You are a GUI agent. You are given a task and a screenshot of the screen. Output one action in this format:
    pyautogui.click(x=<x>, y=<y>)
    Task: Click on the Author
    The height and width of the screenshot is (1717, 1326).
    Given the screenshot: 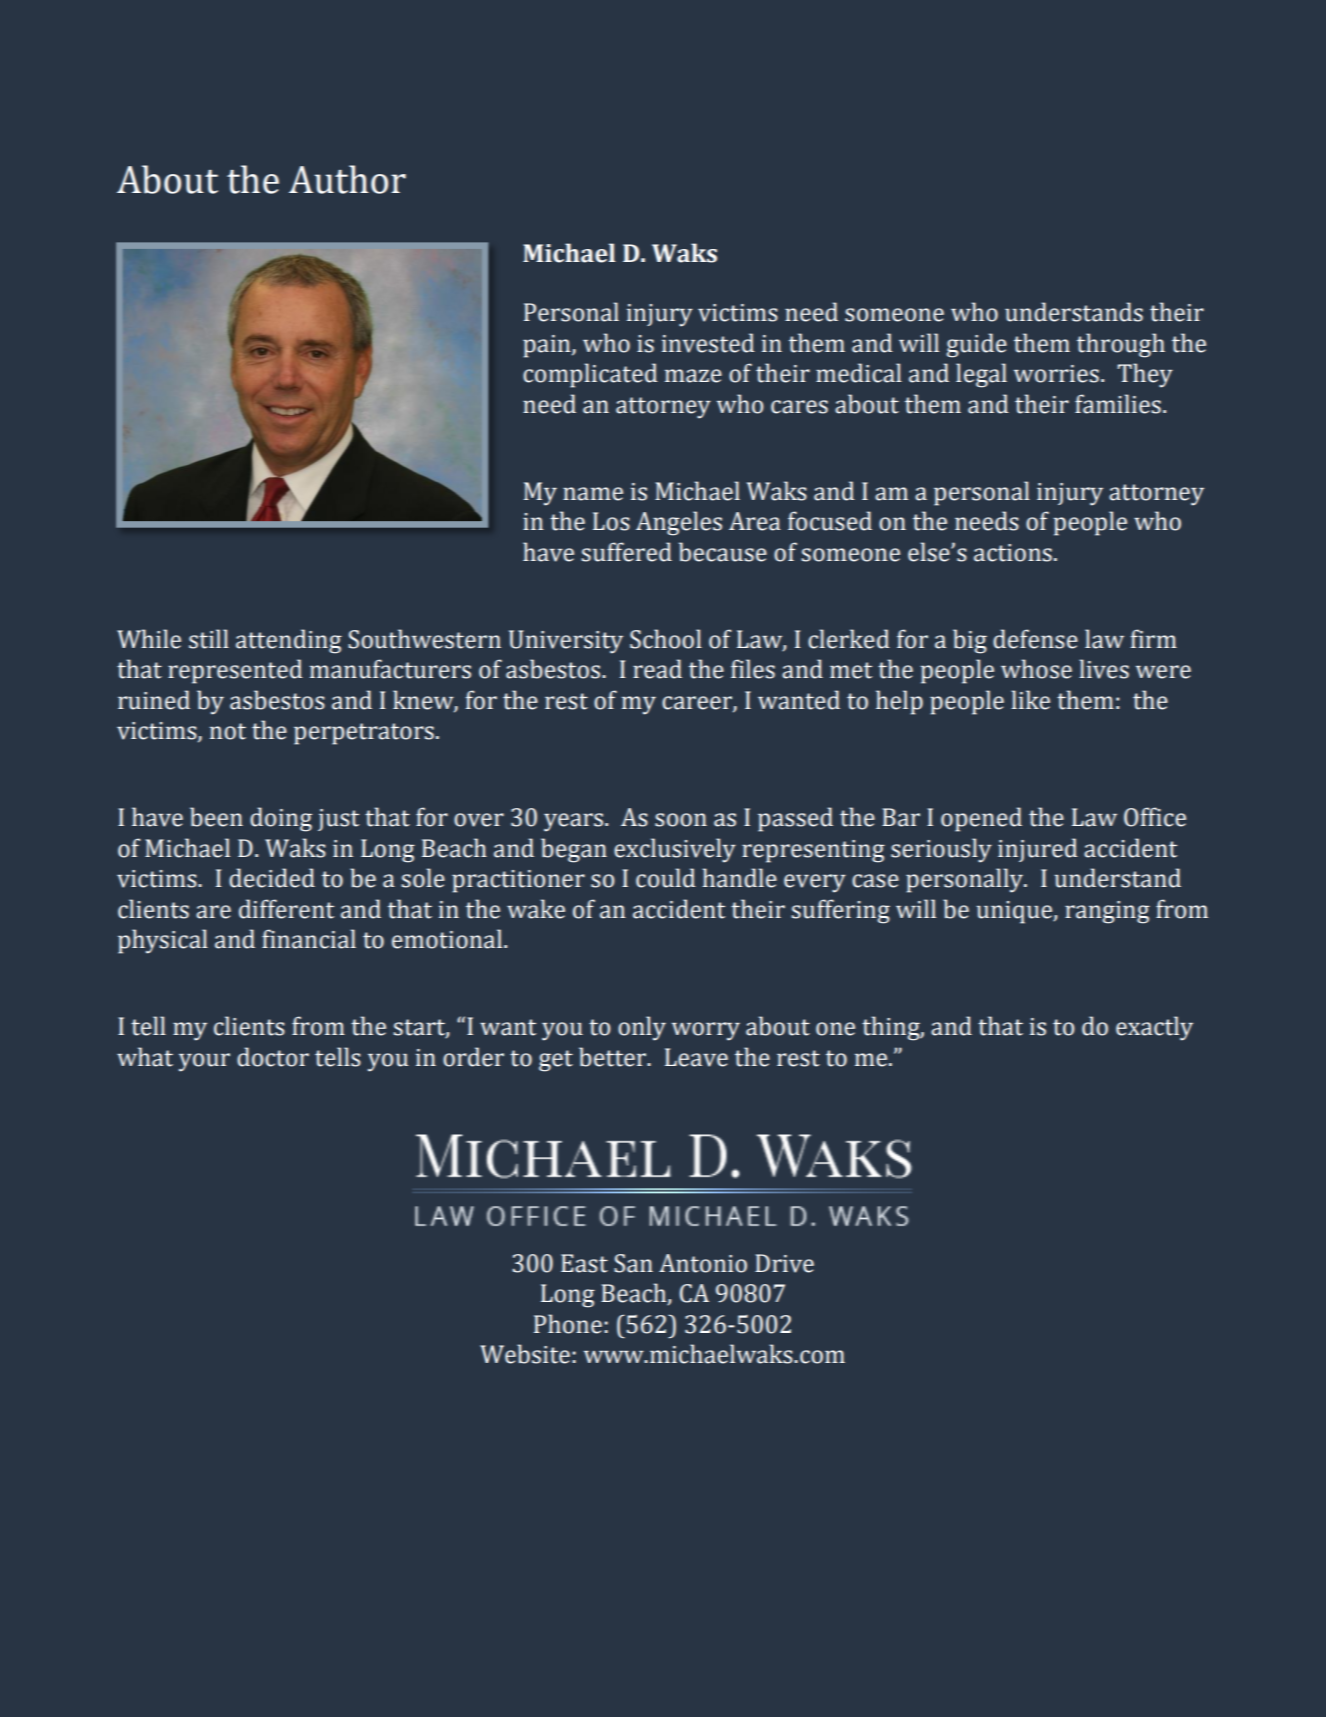 What is the action you would take?
    pyautogui.click(x=347, y=179)
